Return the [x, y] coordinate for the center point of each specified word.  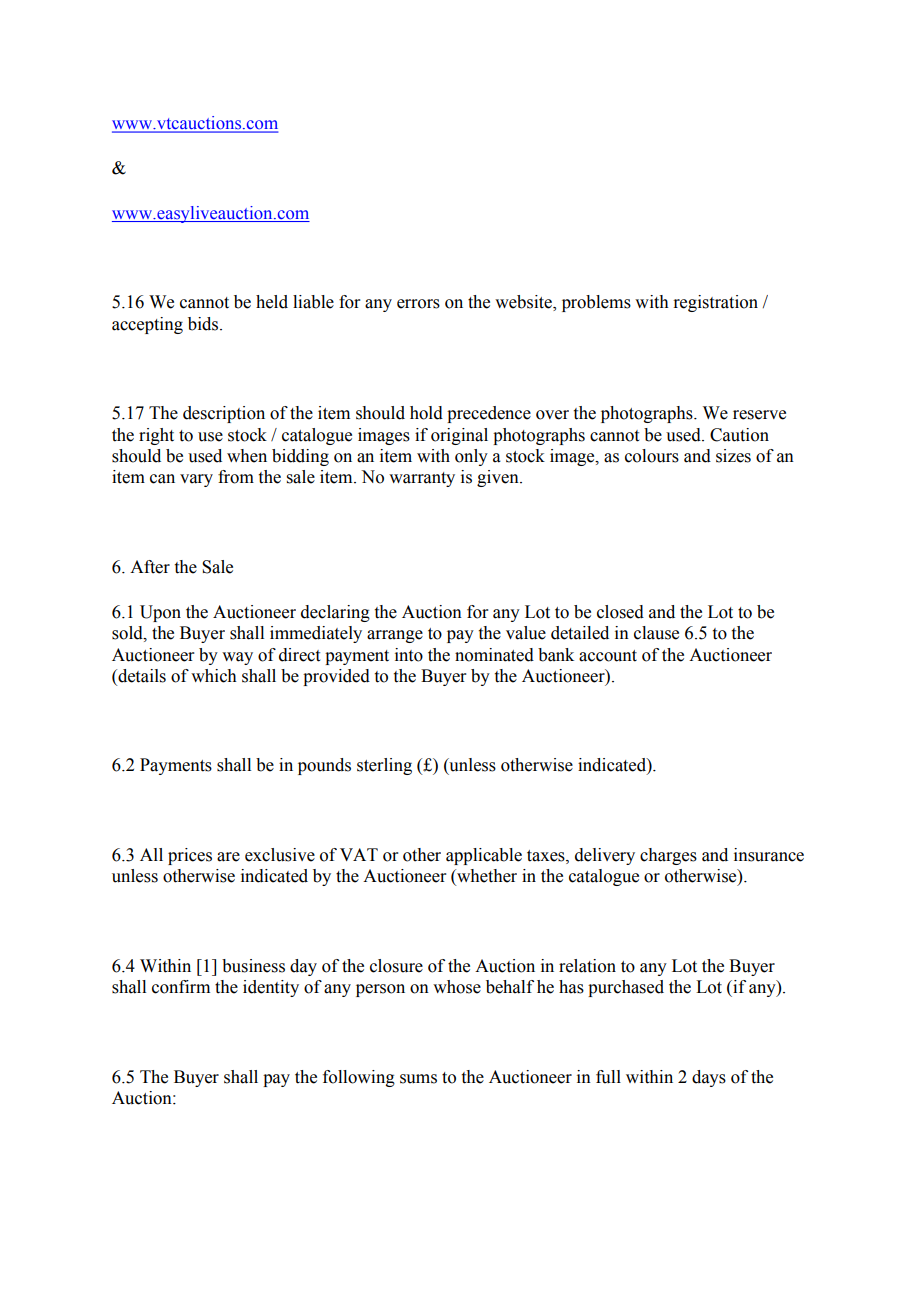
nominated [494, 655]
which [214, 676]
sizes [733, 456]
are [228, 857]
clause [656, 633]
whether [486, 877]
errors [418, 304]
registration [715, 303]
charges [668, 856]
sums [418, 1079]
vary [196, 480]
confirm [181, 987]
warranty [422, 479]
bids [204, 324]
